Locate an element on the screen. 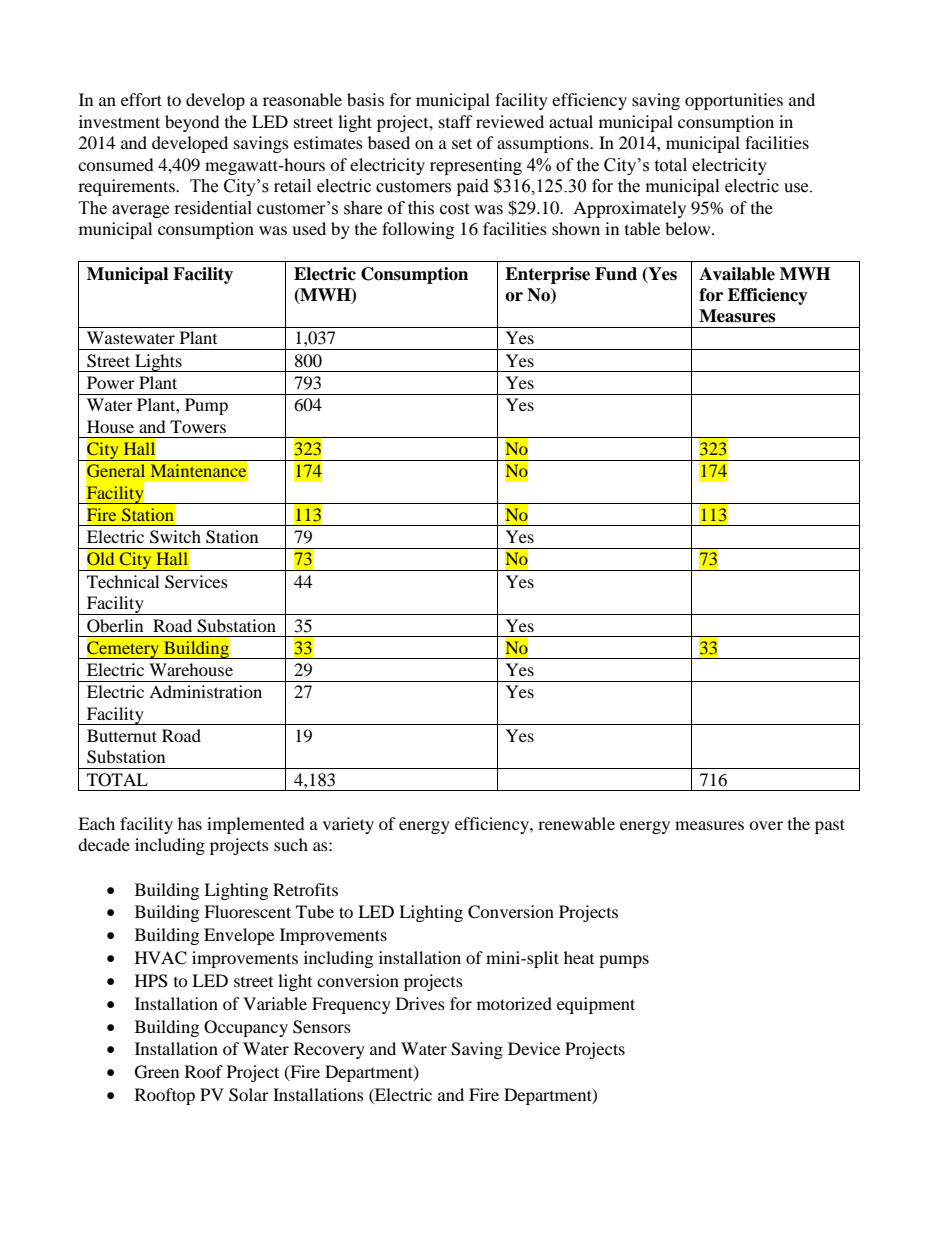  Services is located at coordinates (196, 582).
